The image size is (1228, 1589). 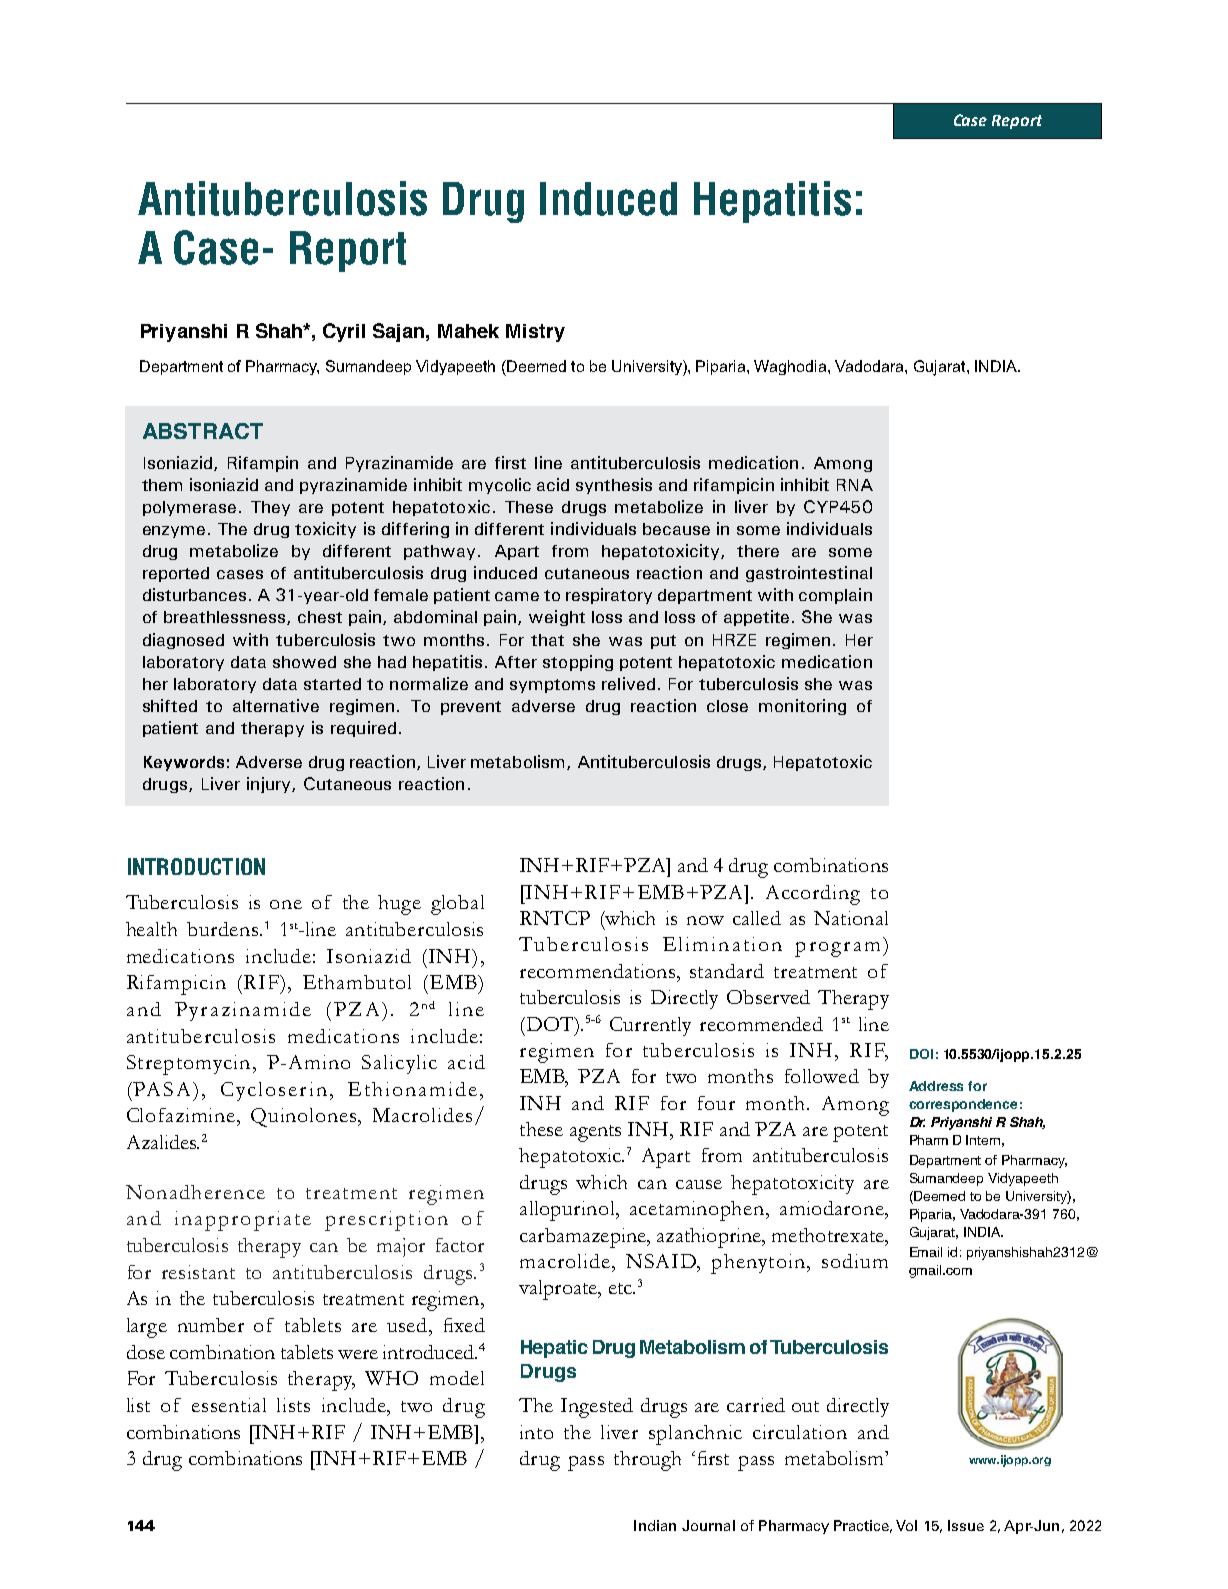 What do you see at coordinates (921, 1054) in the screenshot?
I see `DOI` at bounding box center [921, 1054].
